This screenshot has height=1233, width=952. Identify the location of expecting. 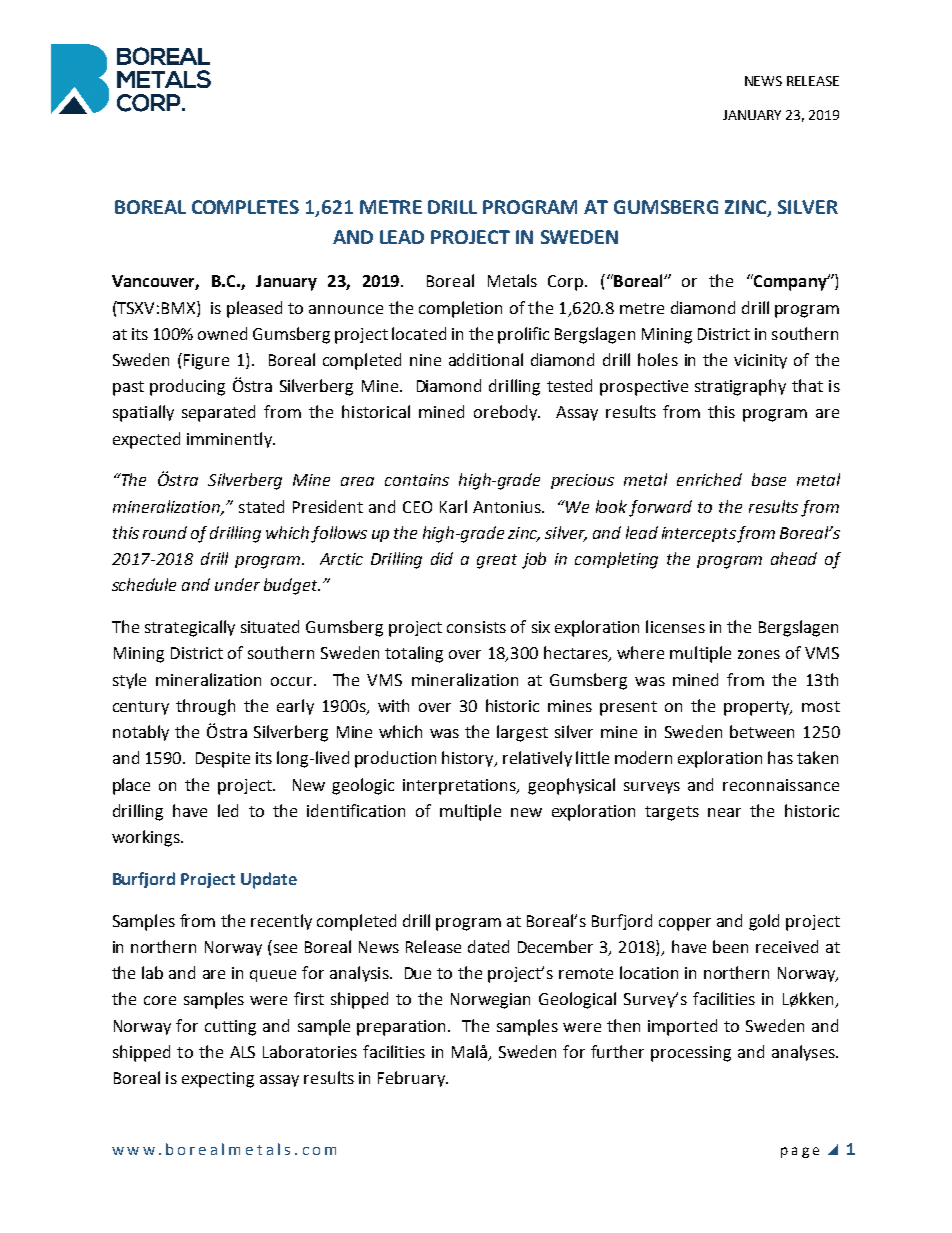
(218, 1080).
